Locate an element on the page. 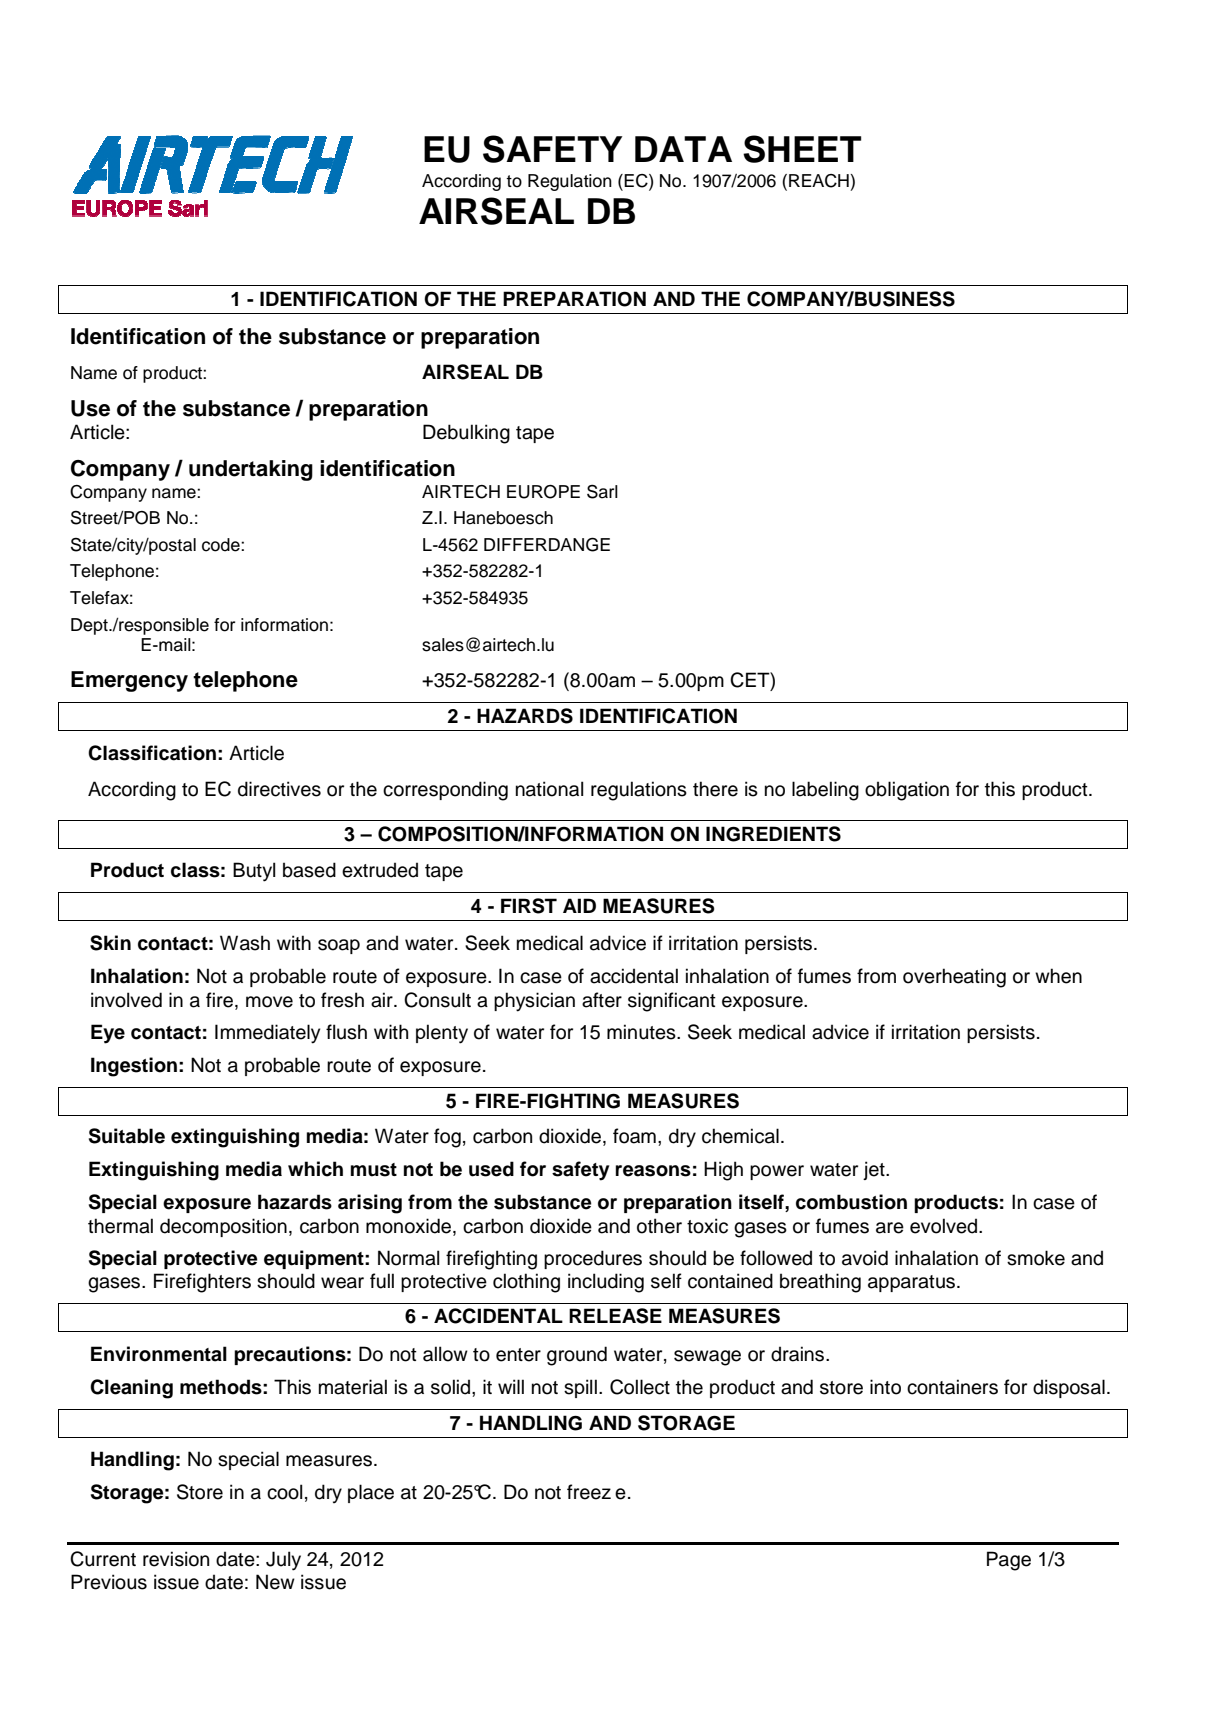 The image size is (1216, 1721). foam is located at coordinates (634, 1136).
